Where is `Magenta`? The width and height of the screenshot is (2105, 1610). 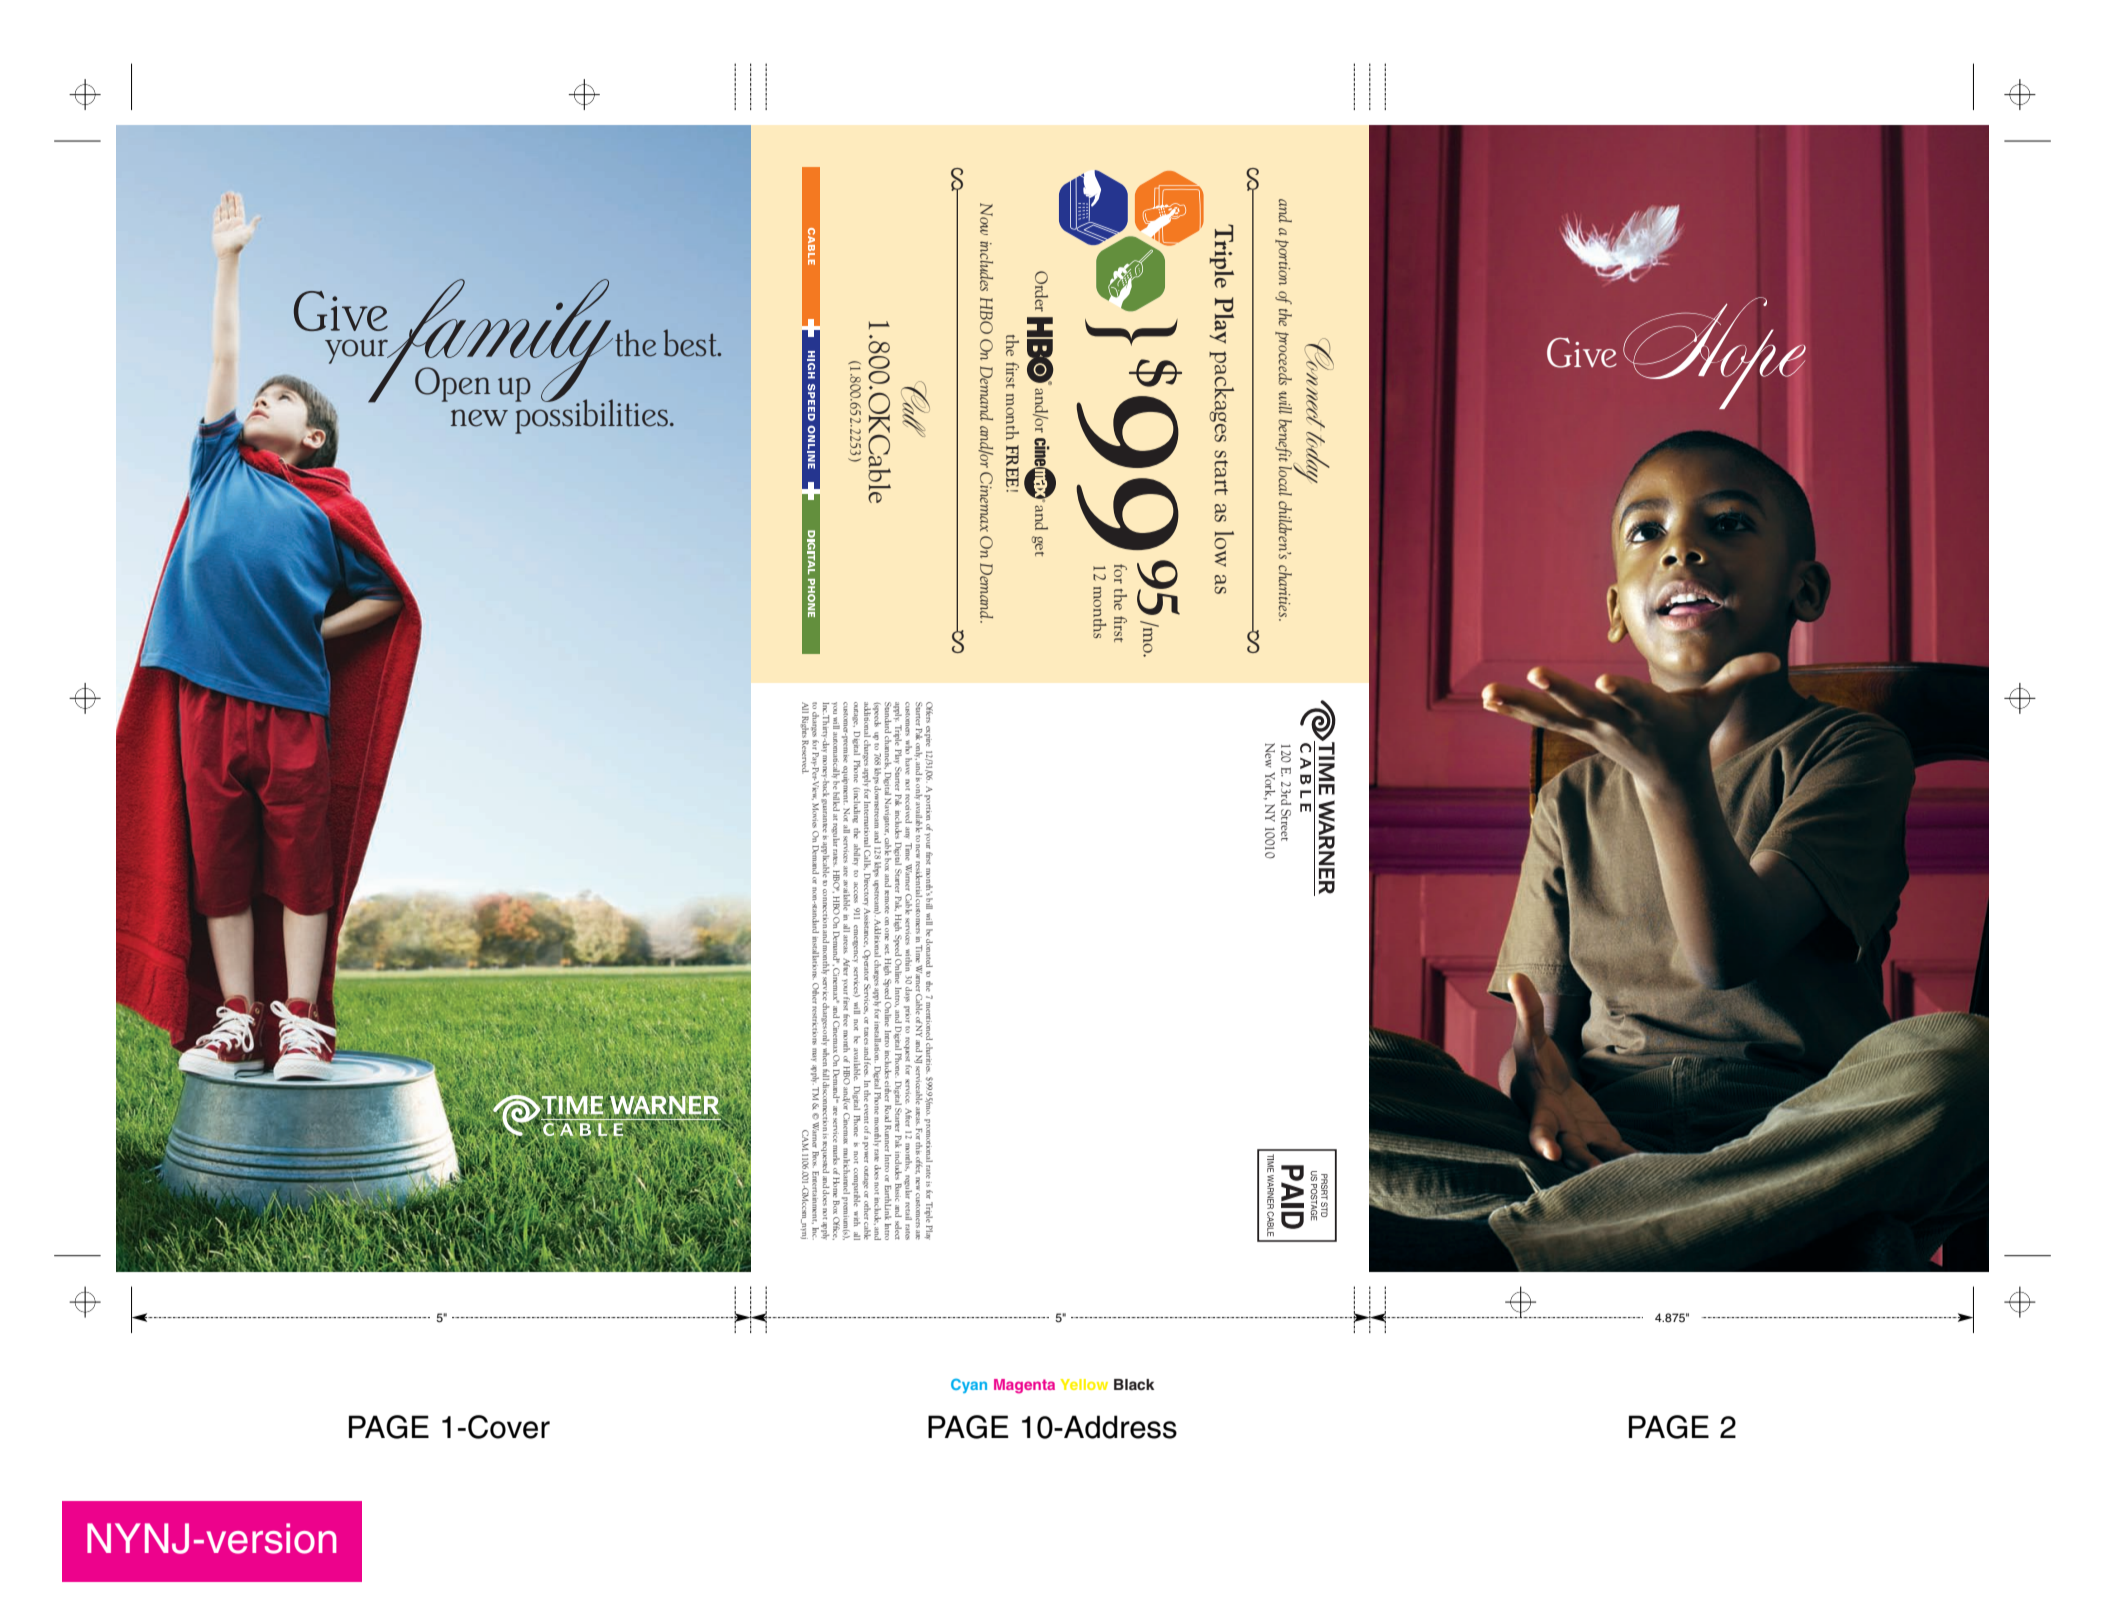 Magenta is located at coordinates (1024, 1386).
